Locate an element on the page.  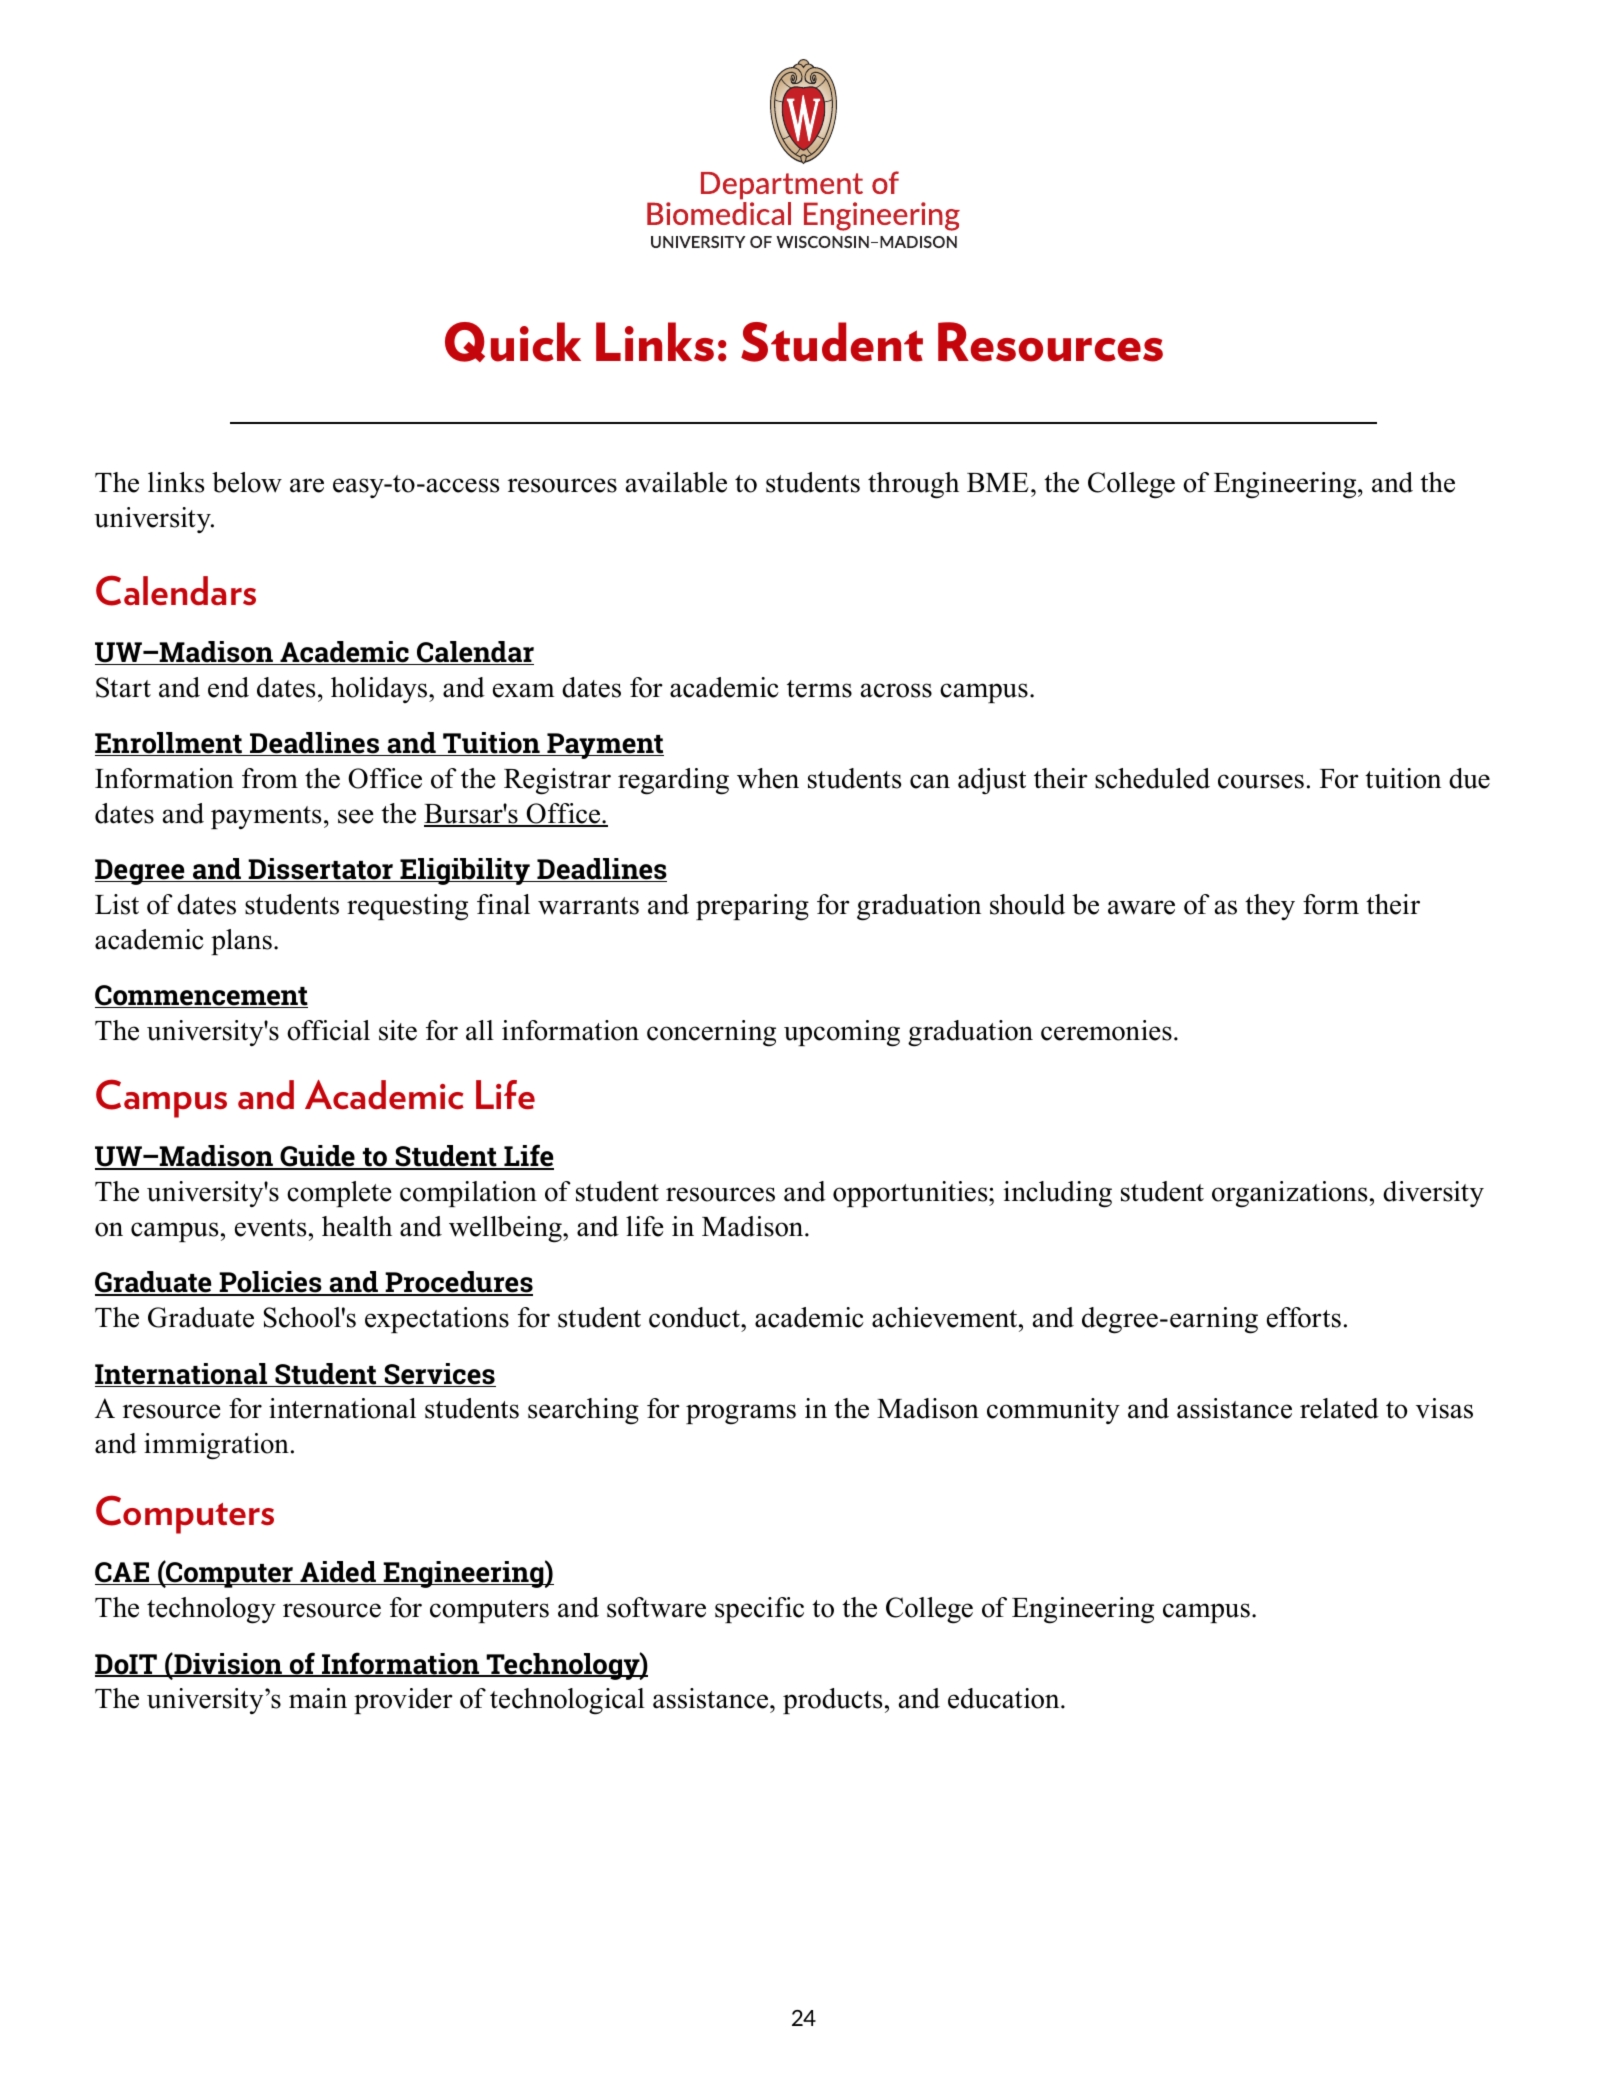
available is located at coordinates (676, 482).
